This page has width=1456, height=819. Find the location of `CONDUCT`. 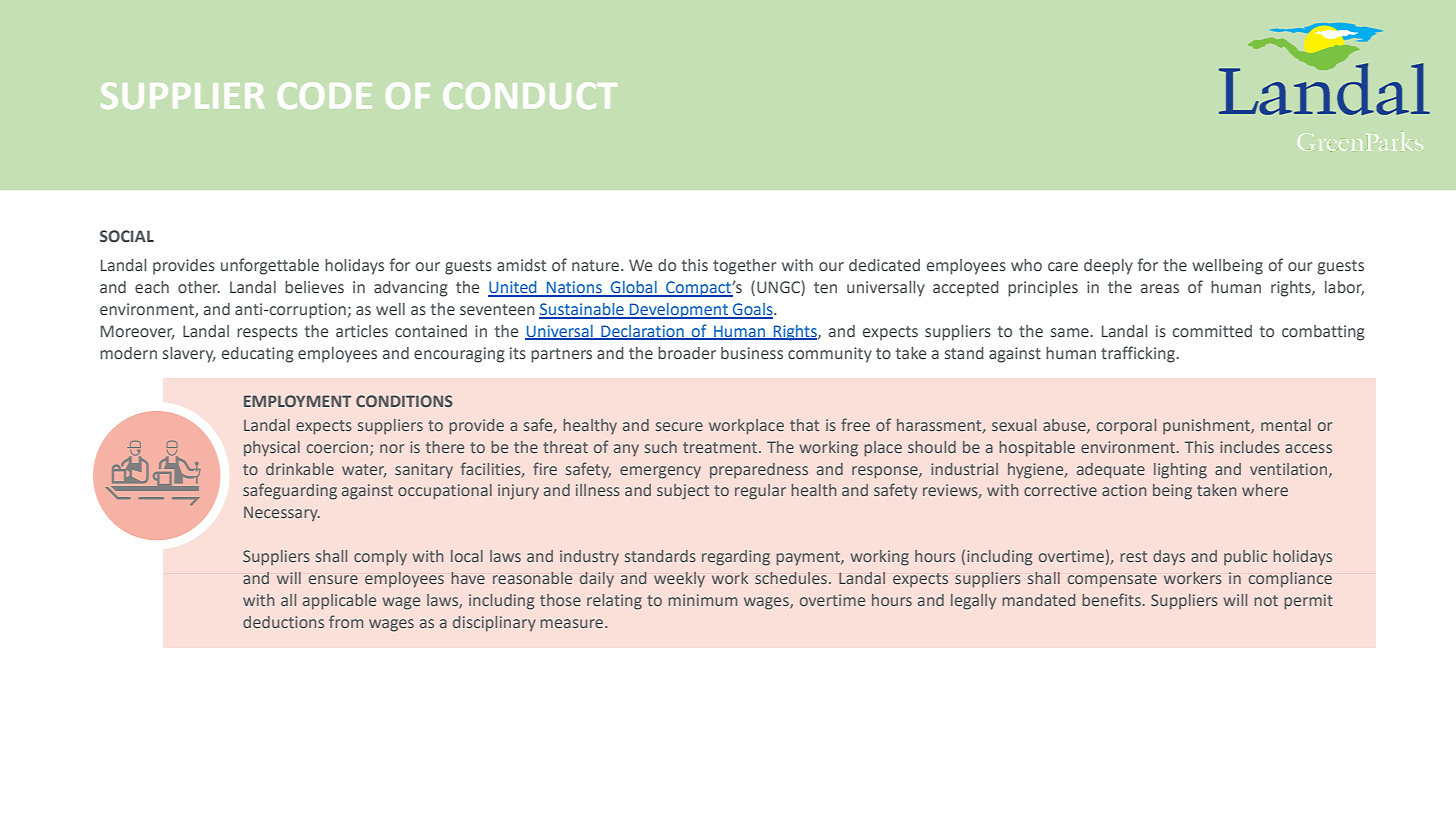

CONDUCT is located at coordinates (530, 95).
